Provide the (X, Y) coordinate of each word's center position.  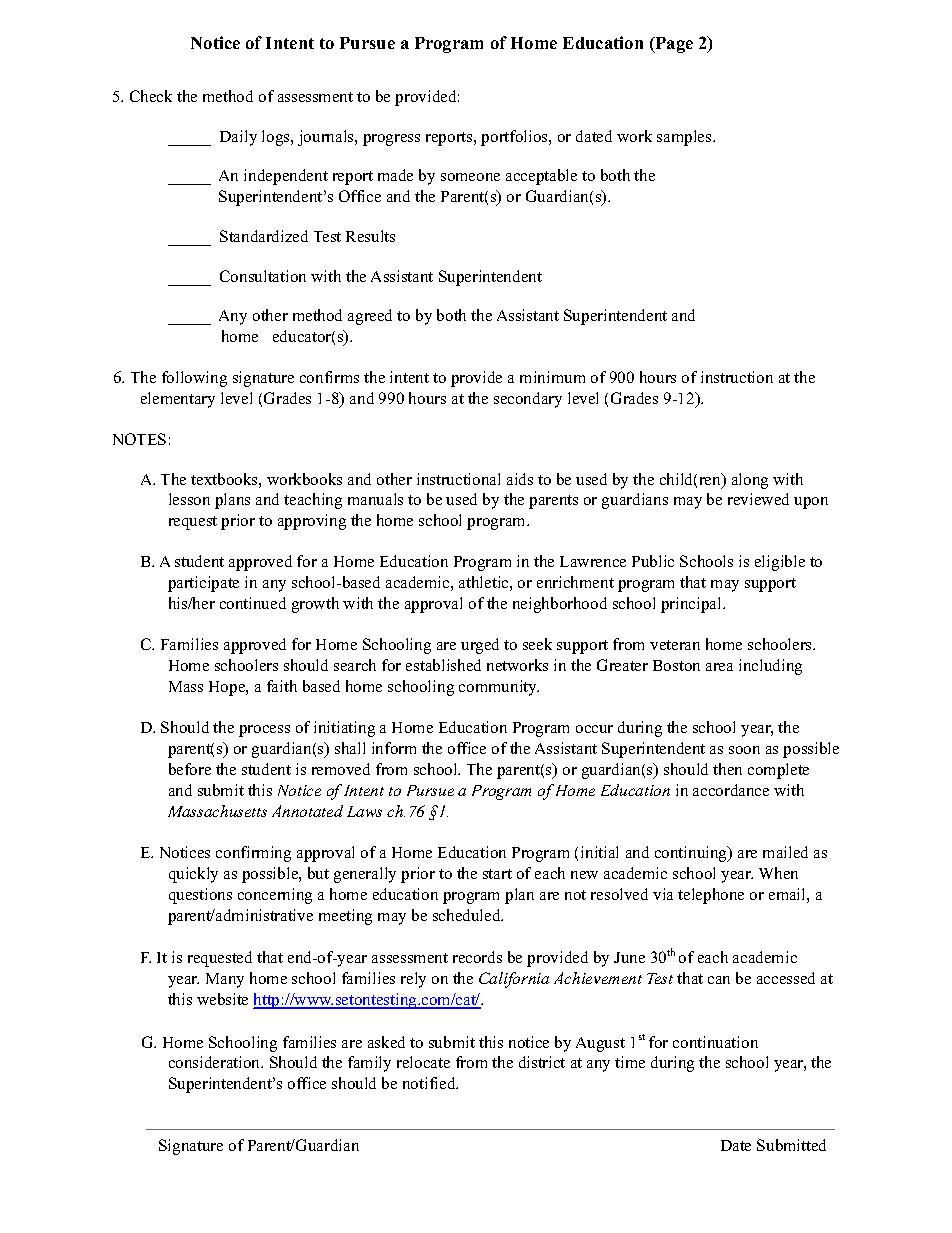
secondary (528, 400)
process (264, 731)
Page (673, 45)
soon (744, 750)
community (499, 688)
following (194, 379)
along (750, 481)
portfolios (515, 138)
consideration (216, 1062)
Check (151, 96)
